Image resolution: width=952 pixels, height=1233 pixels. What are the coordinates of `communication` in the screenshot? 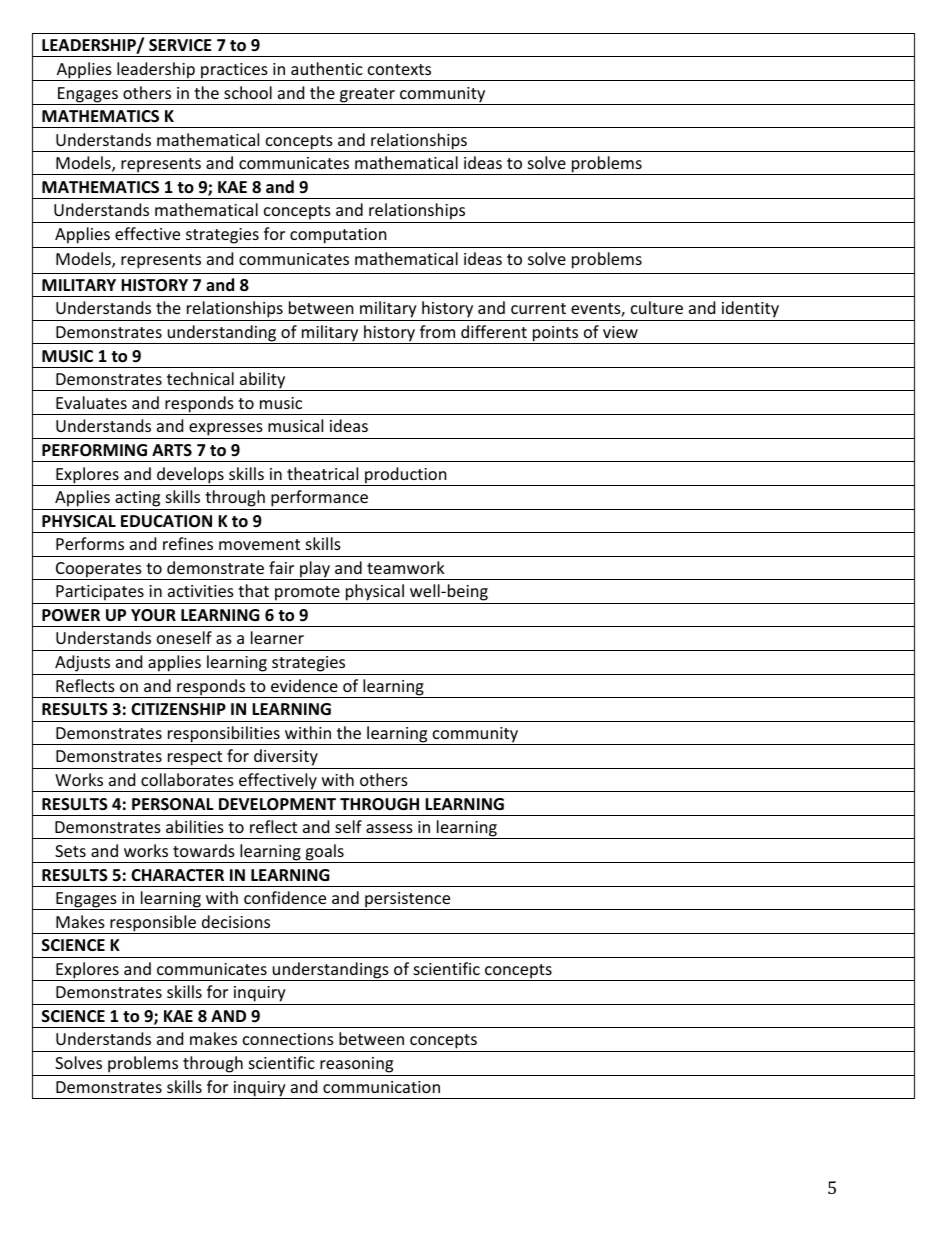 It's located at (381, 1087).
